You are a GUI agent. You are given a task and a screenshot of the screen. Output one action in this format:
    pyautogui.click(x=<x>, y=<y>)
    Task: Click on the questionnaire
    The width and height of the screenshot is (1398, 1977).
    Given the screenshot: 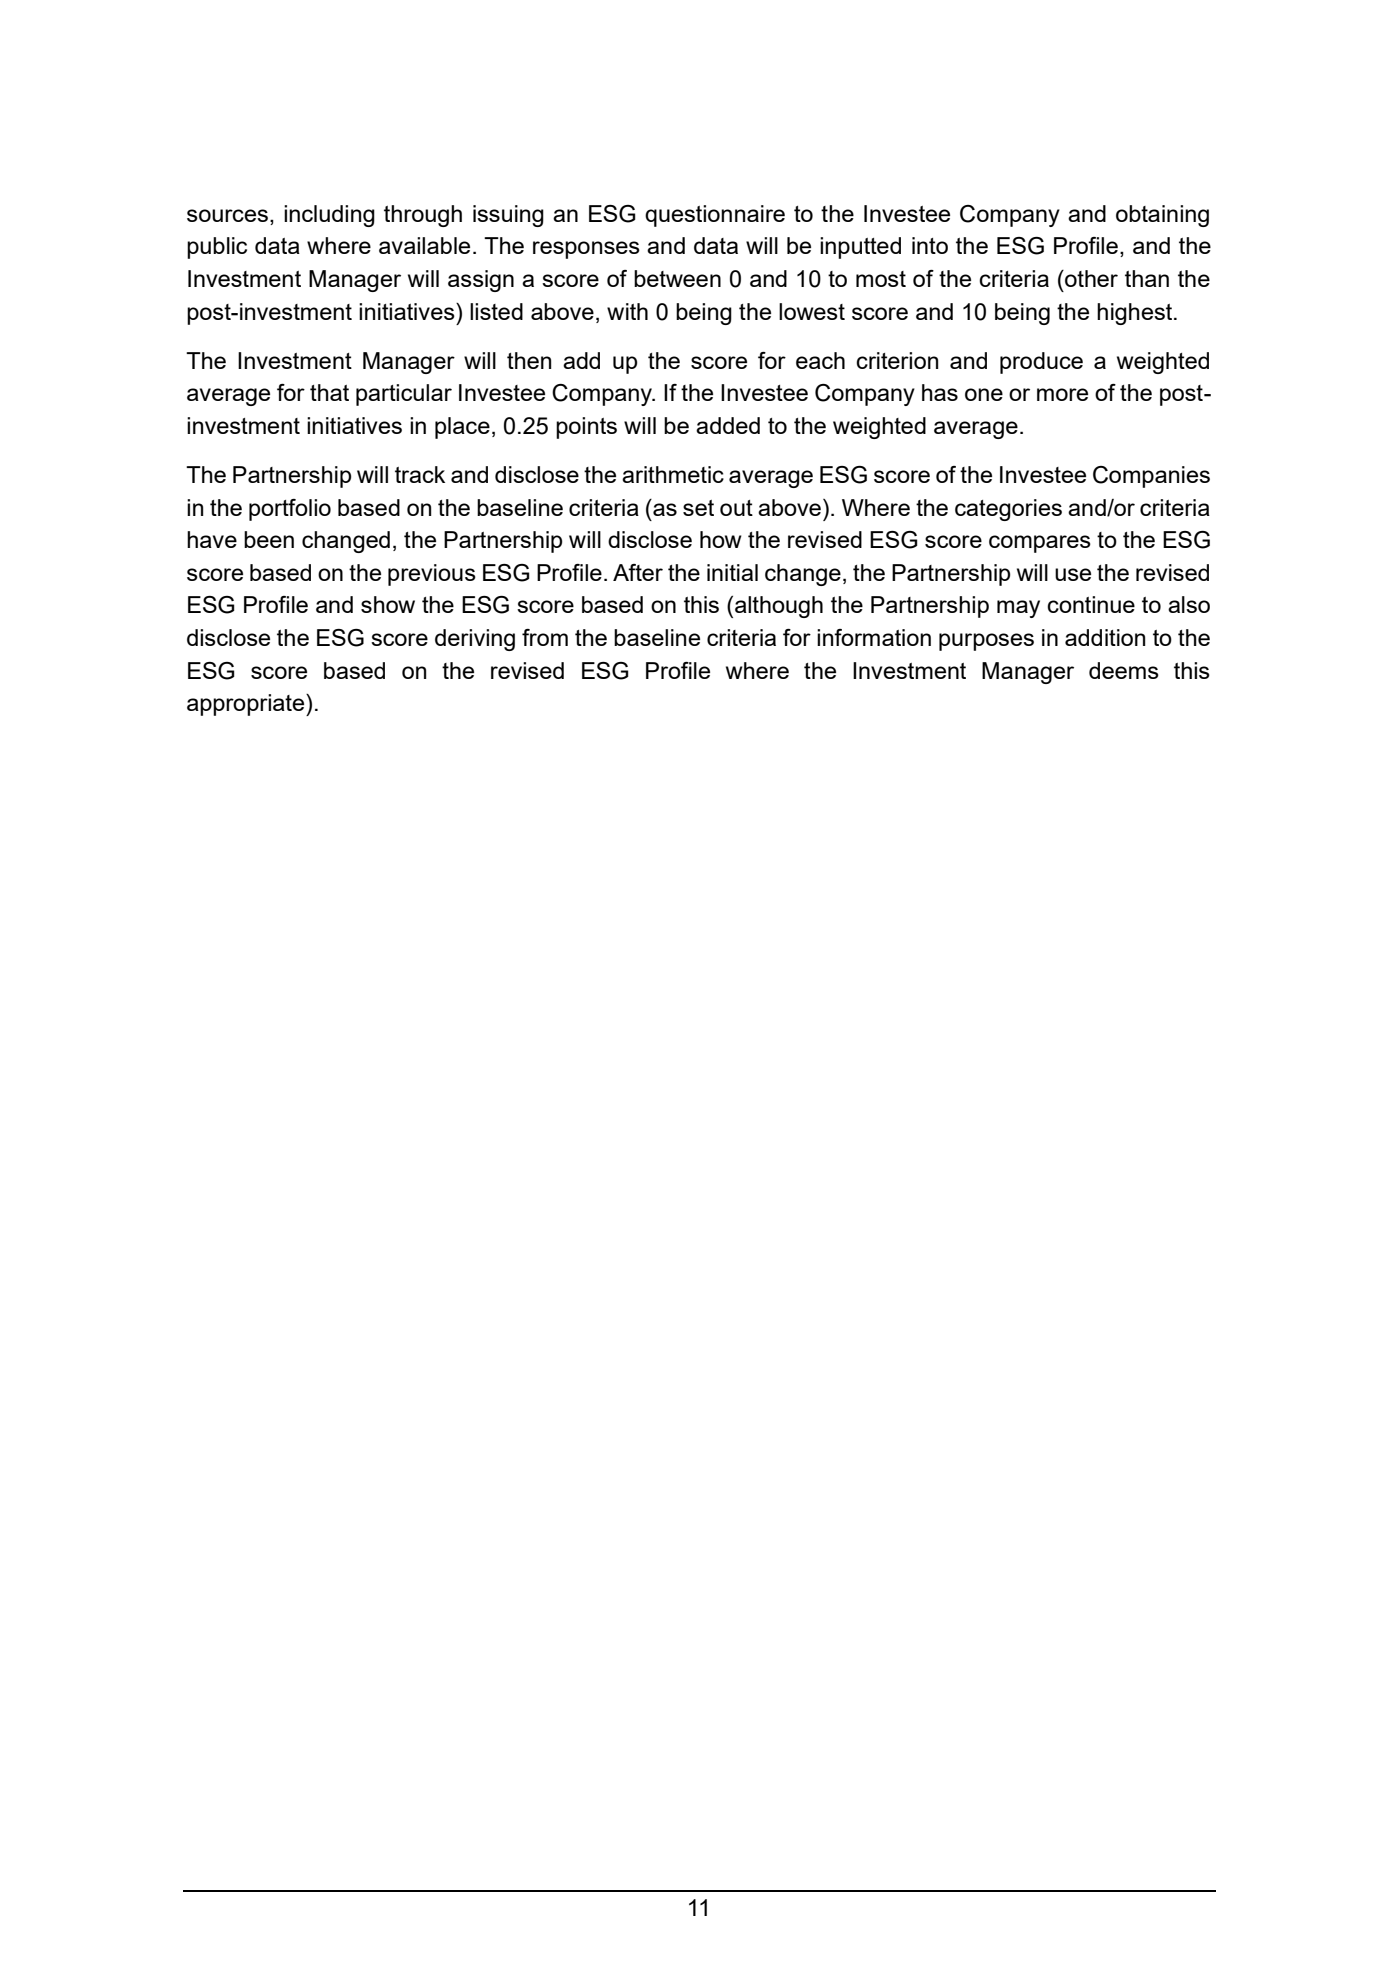 What is the action you would take?
    pyautogui.click(x=715, y=216)
